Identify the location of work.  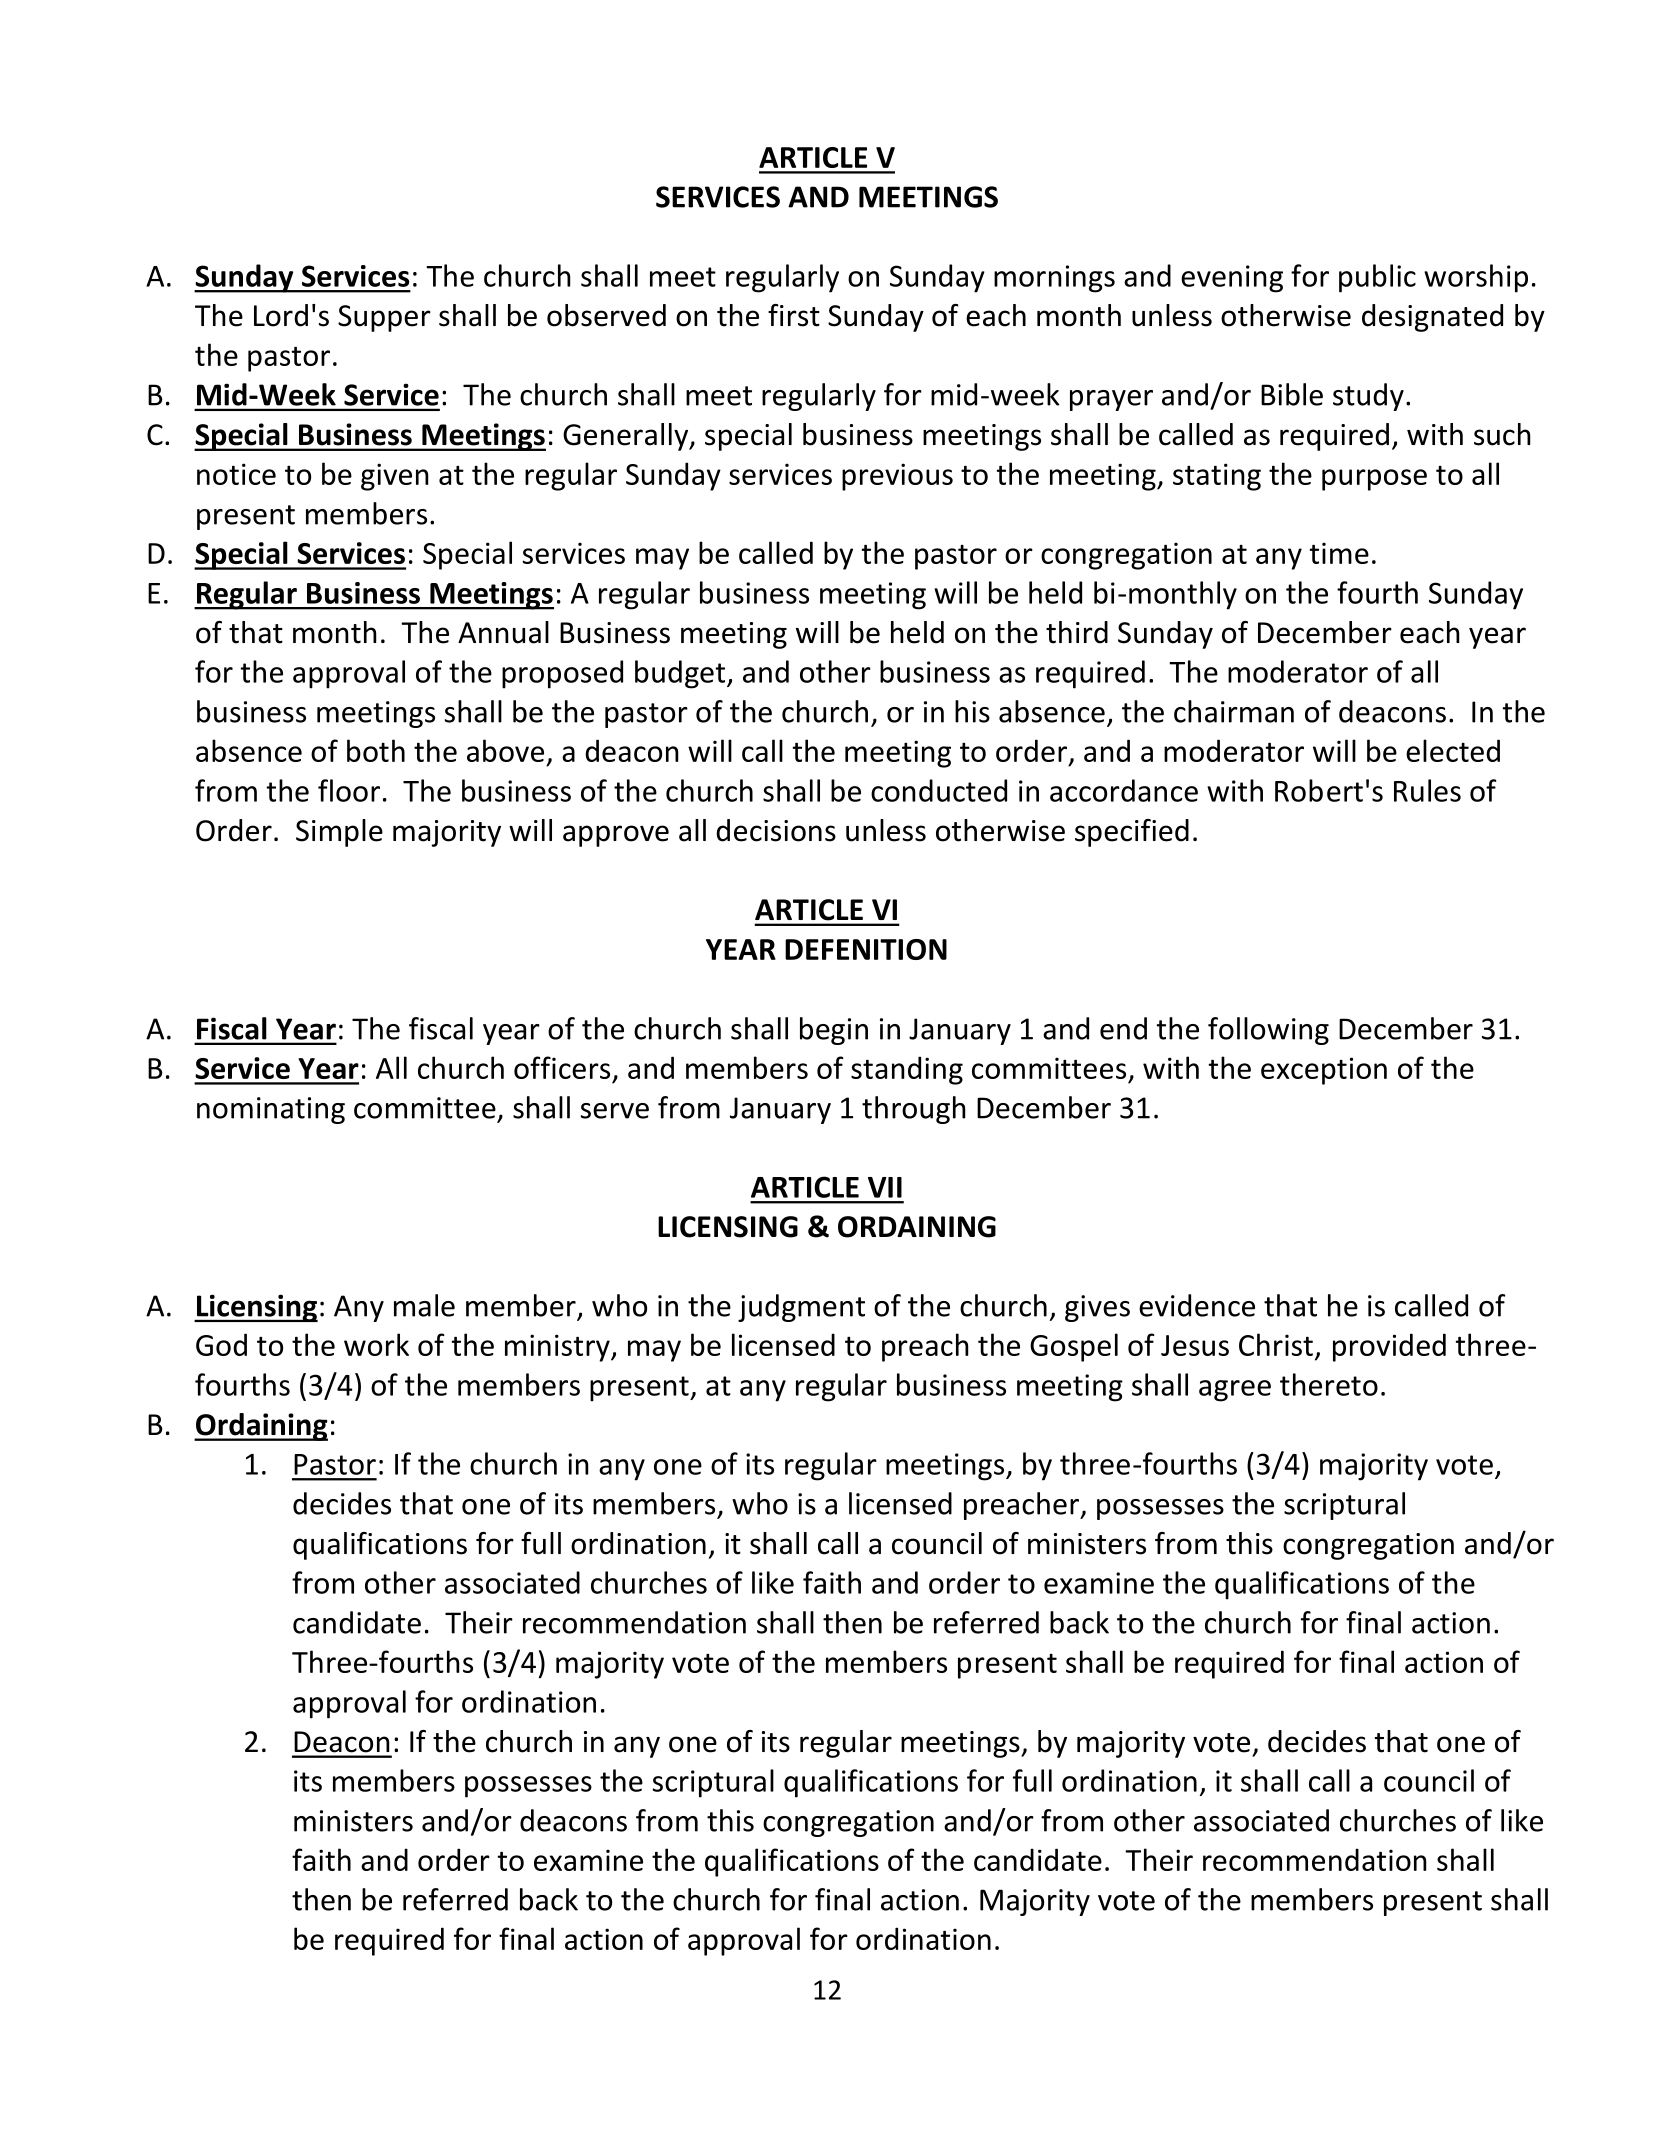
(376, 1344).
